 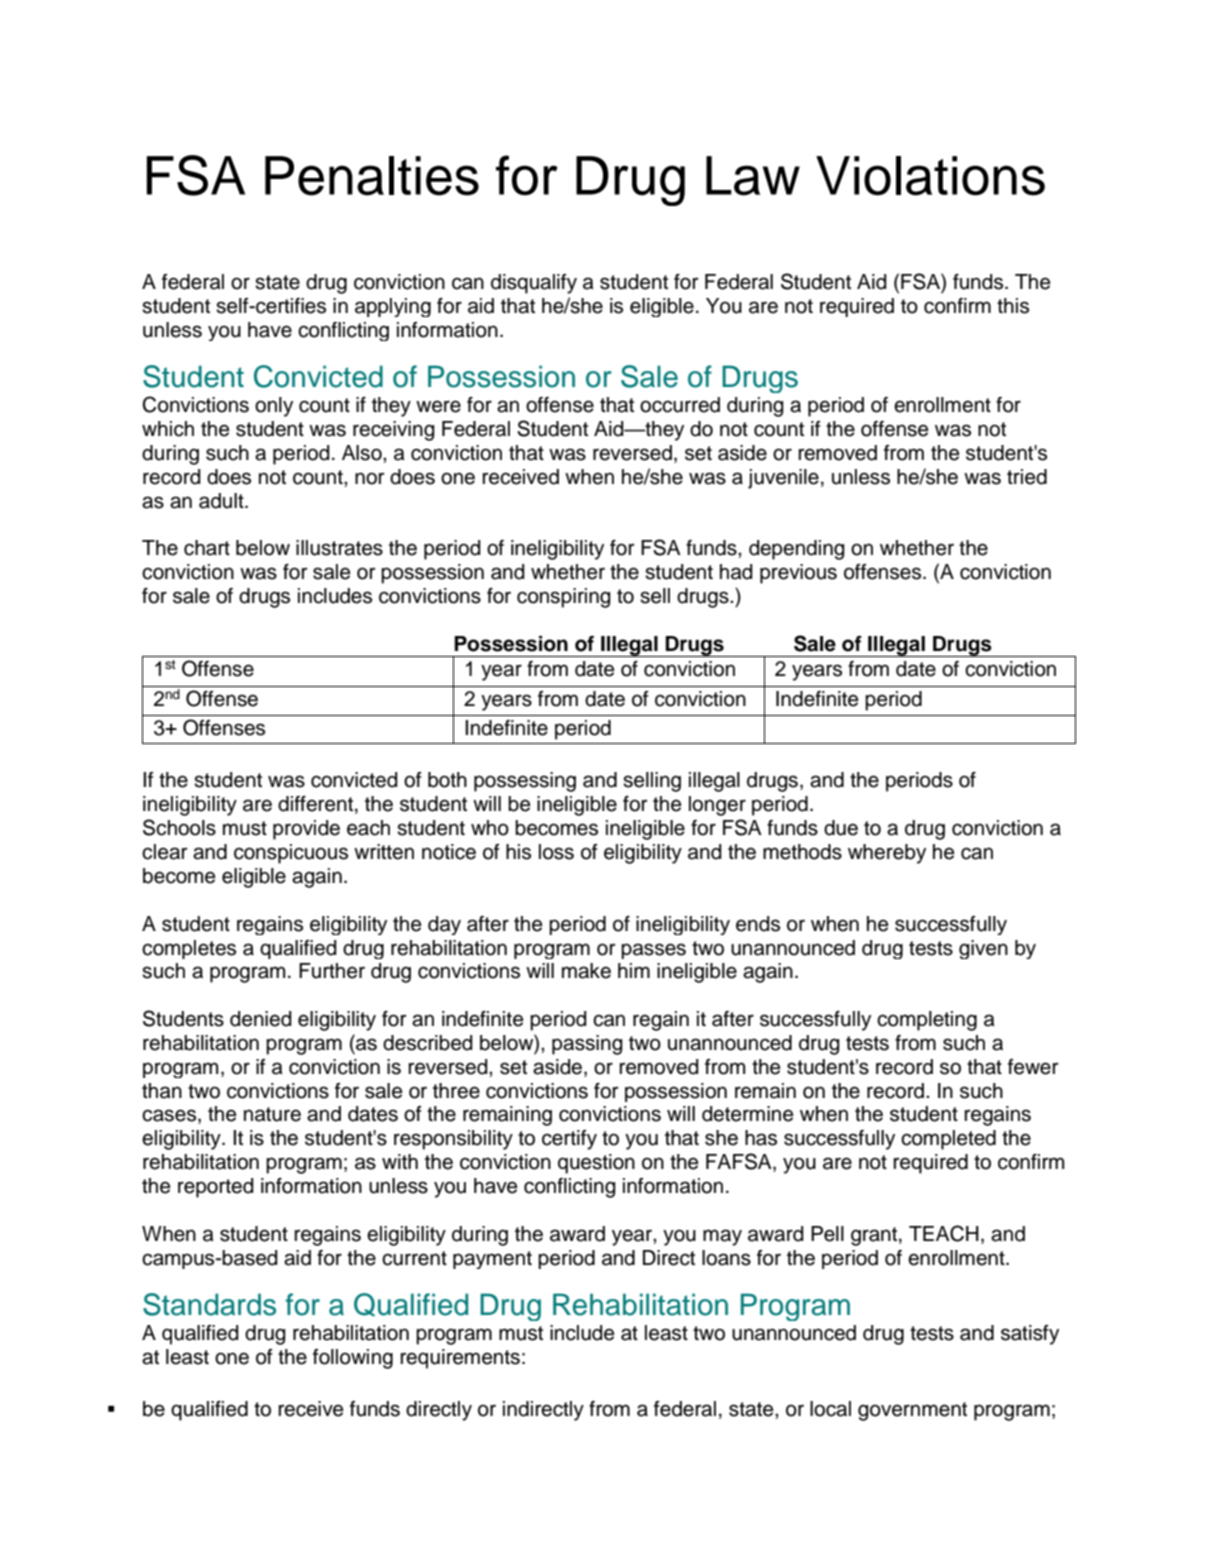 I want to click on chart, so click(x=207, y=548).
